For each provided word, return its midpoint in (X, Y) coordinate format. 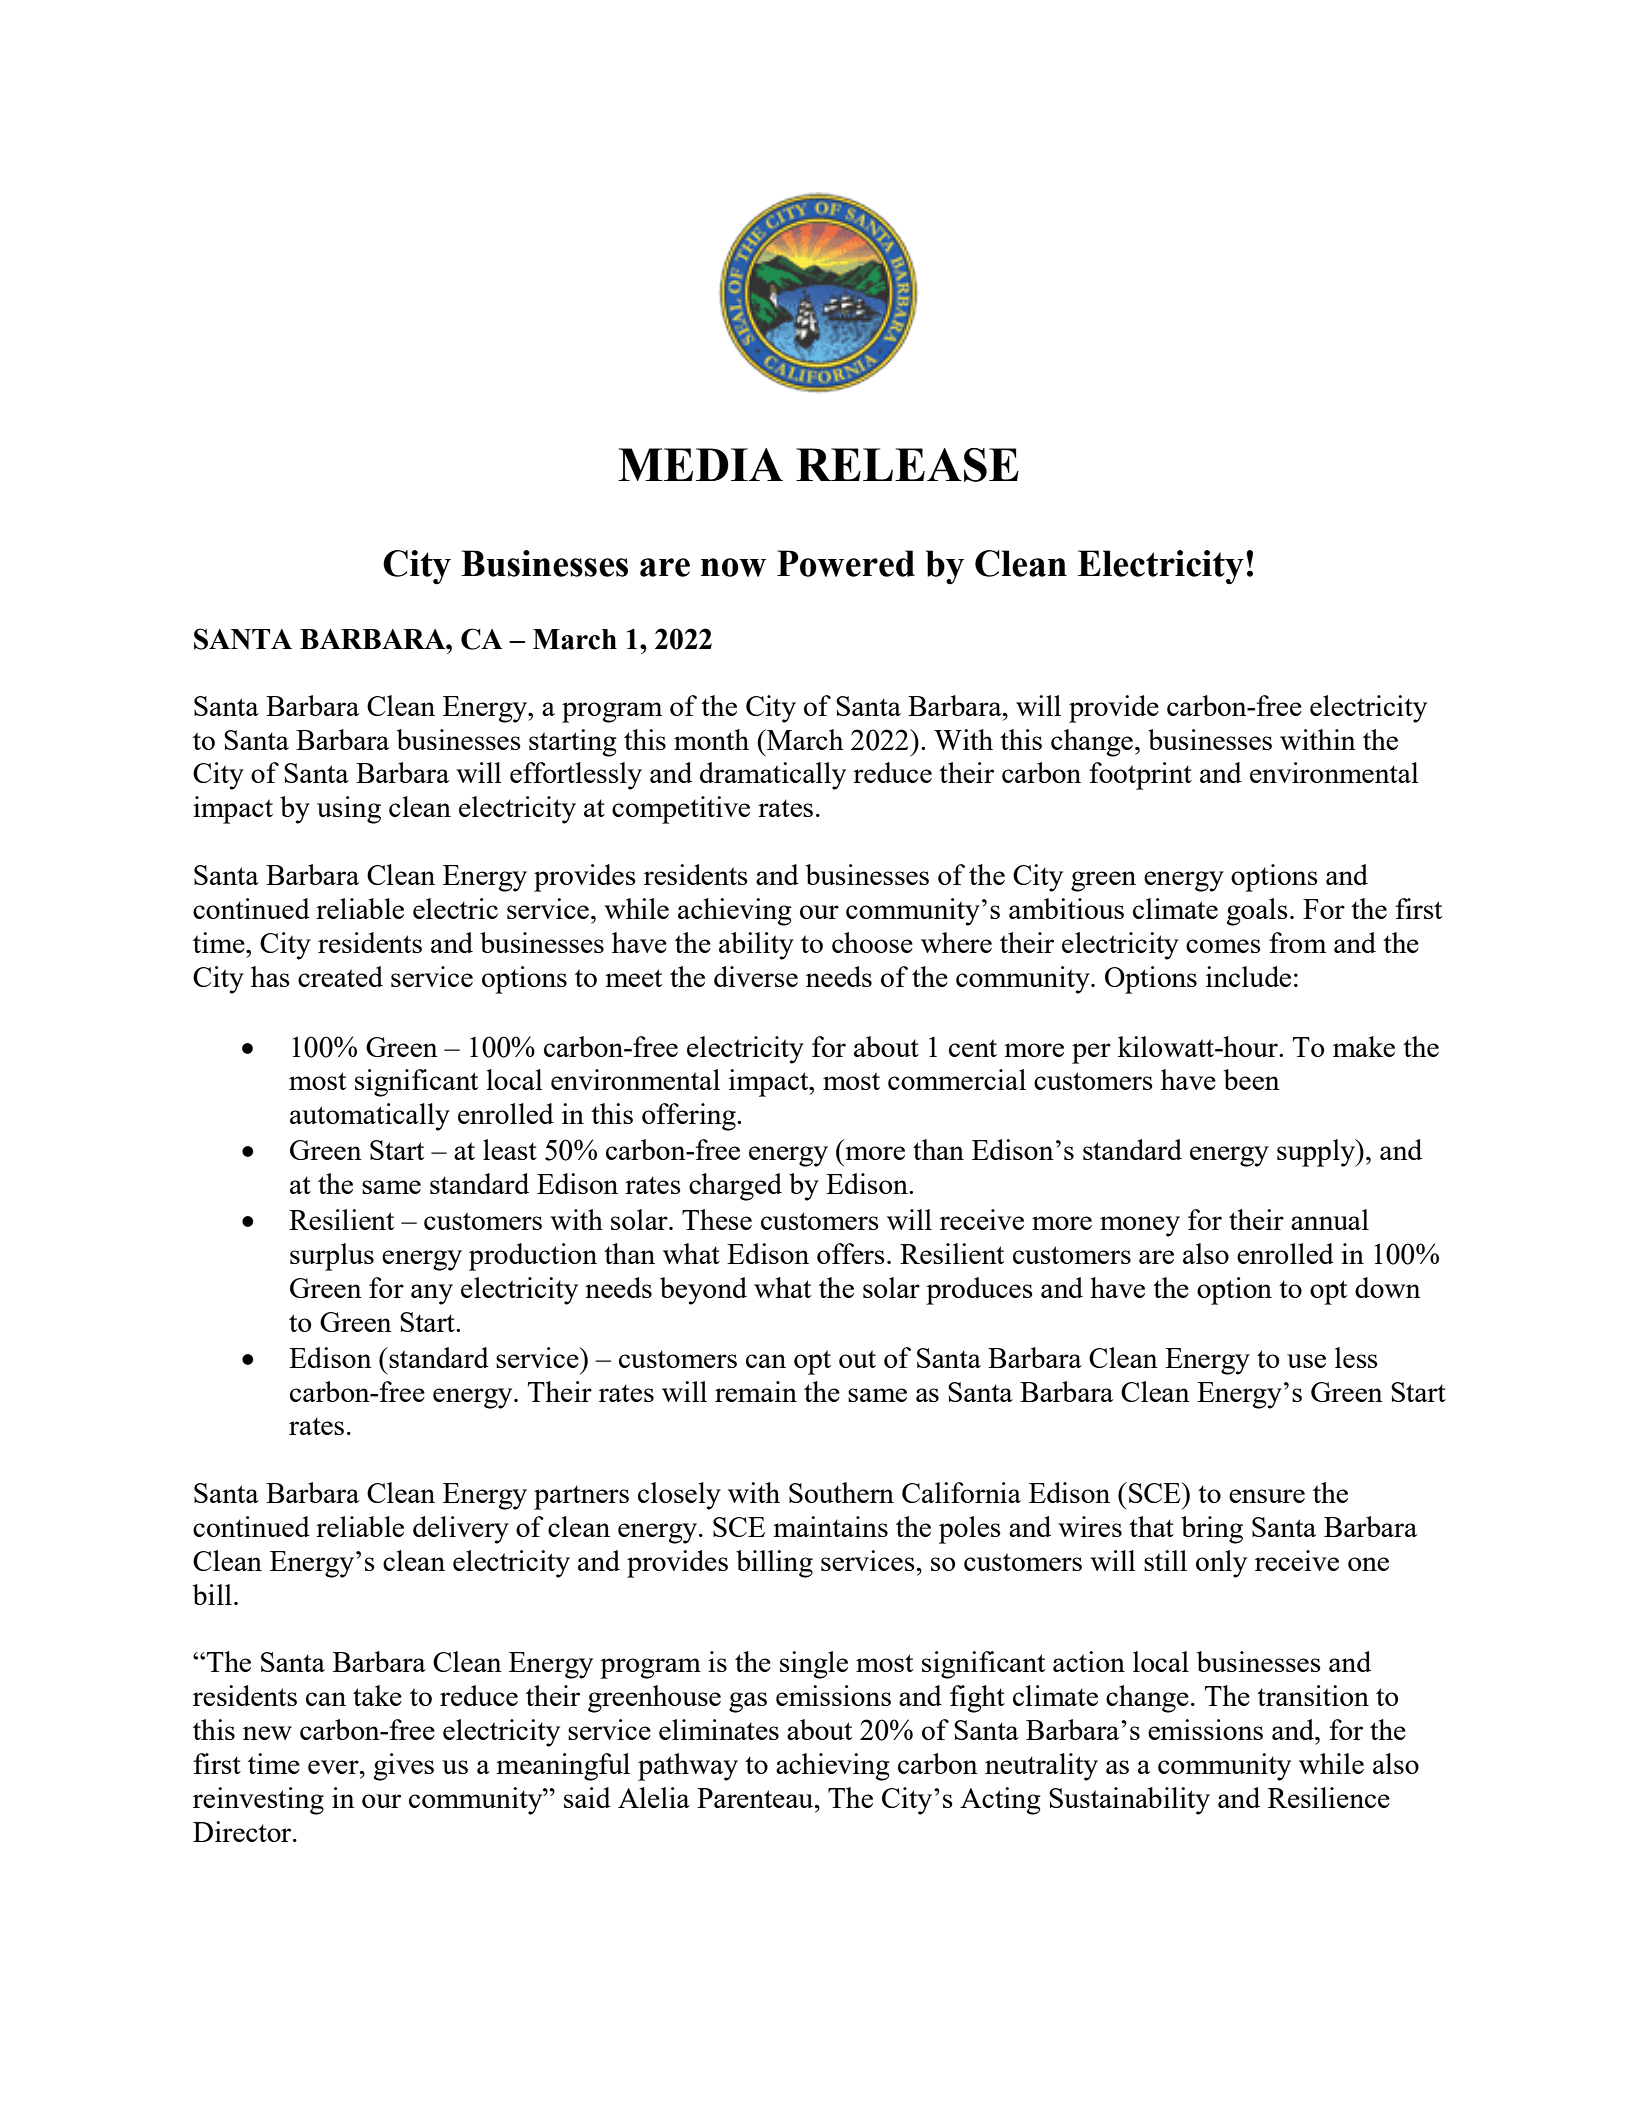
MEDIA (700, 464)
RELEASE (907, 465)
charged (735, 1187)
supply (1317, 1153)
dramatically (773, 776)
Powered (846, 563)
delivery (461, 1530)
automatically (370, 1117)
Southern (841, 1492)
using (349, 810)
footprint (1141, 776)
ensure (1267, 1496)
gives (403, 1767)
